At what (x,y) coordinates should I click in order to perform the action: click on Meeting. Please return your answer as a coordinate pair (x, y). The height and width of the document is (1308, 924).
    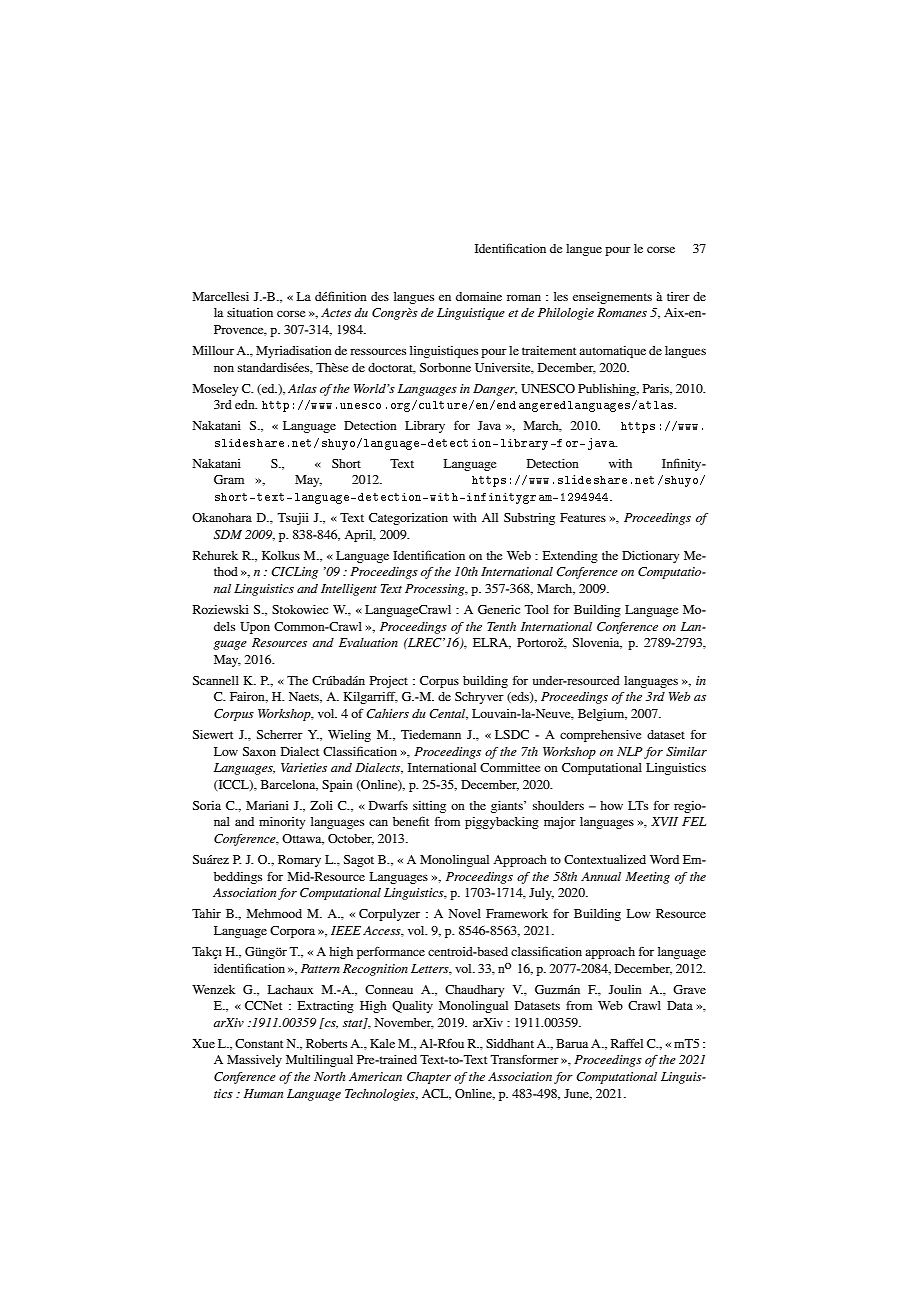
    Looking at the image, I should click on (647, 878).
